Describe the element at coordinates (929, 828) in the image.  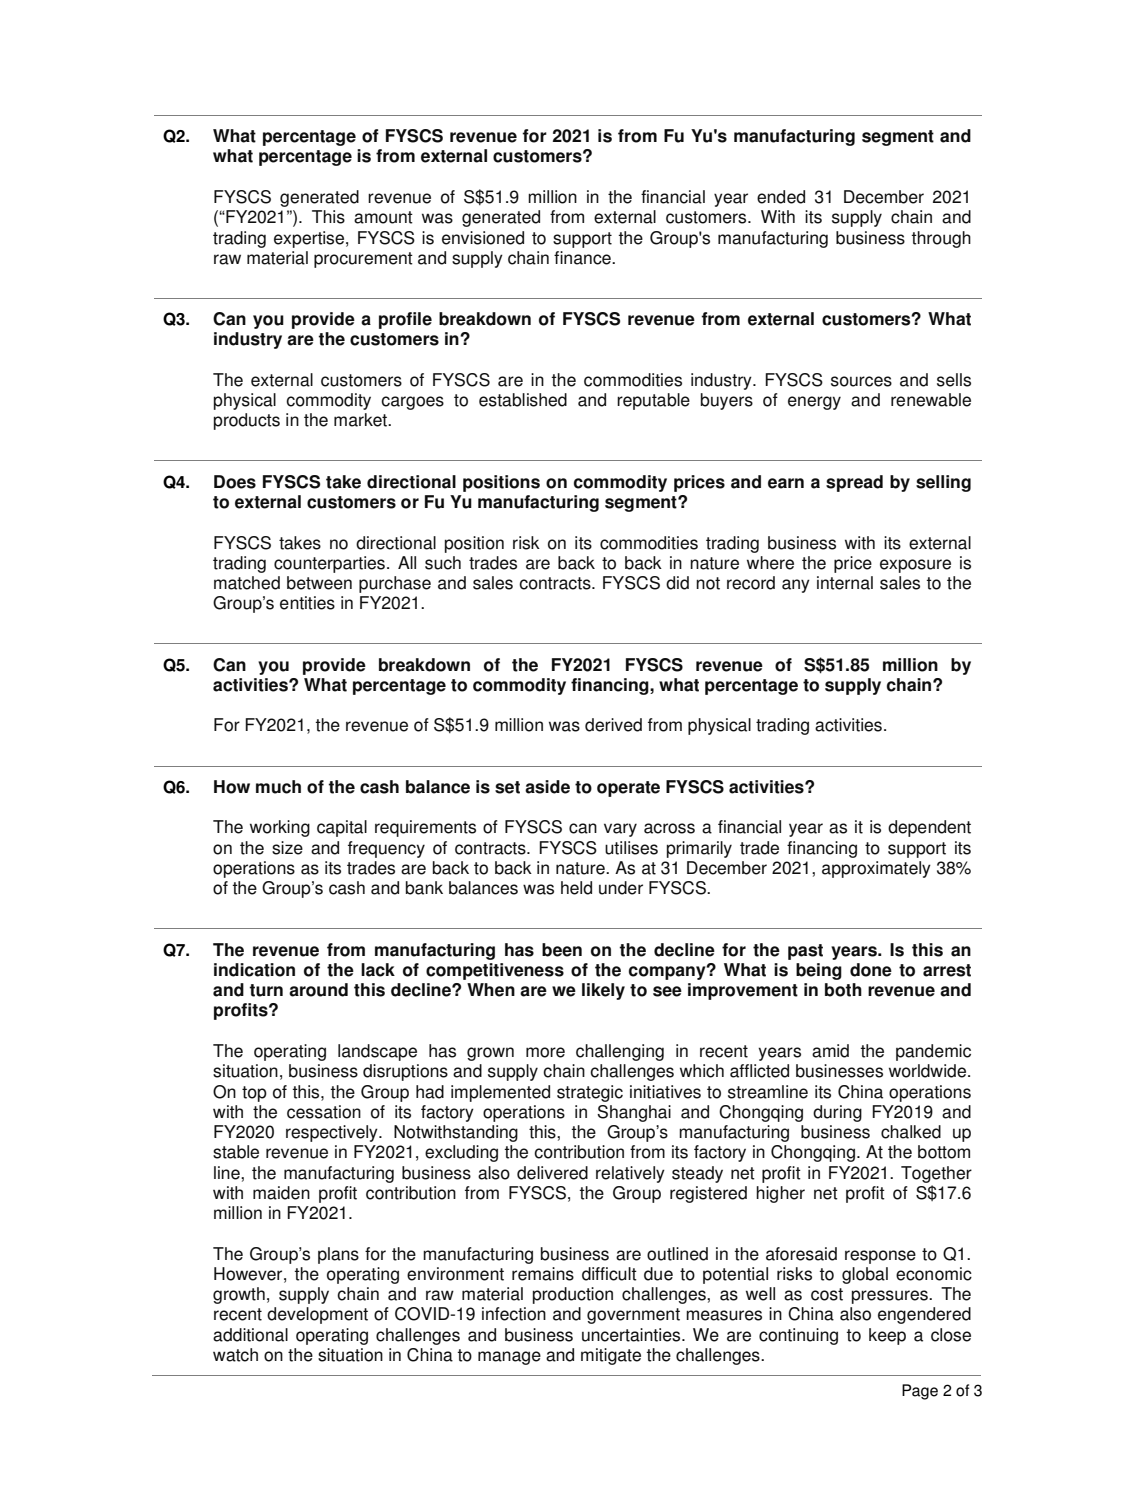
I see `dependent` at that location.
